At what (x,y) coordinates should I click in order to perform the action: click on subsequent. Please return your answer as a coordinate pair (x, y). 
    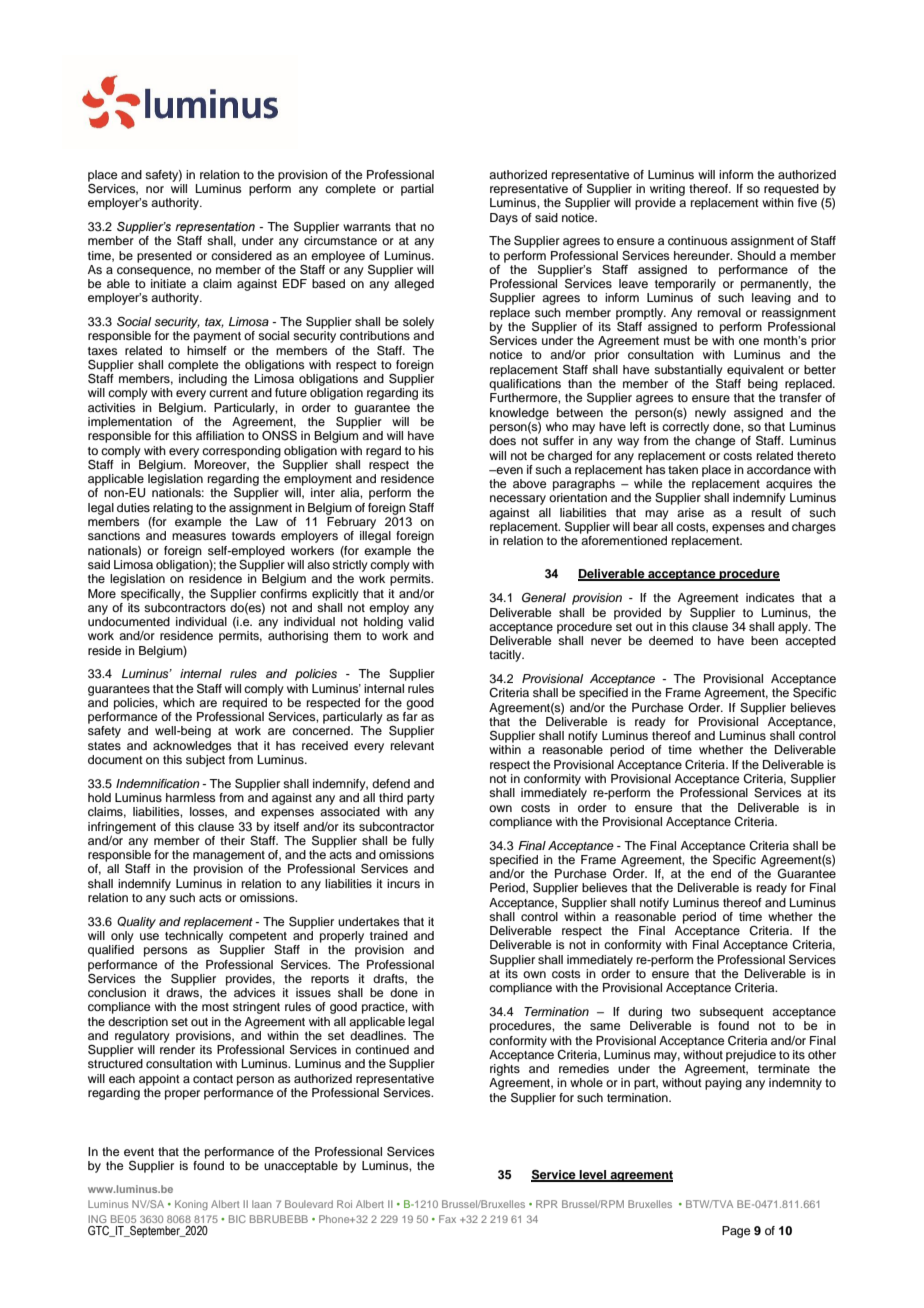
    Looking at the image, I should click on (731, 1013).
